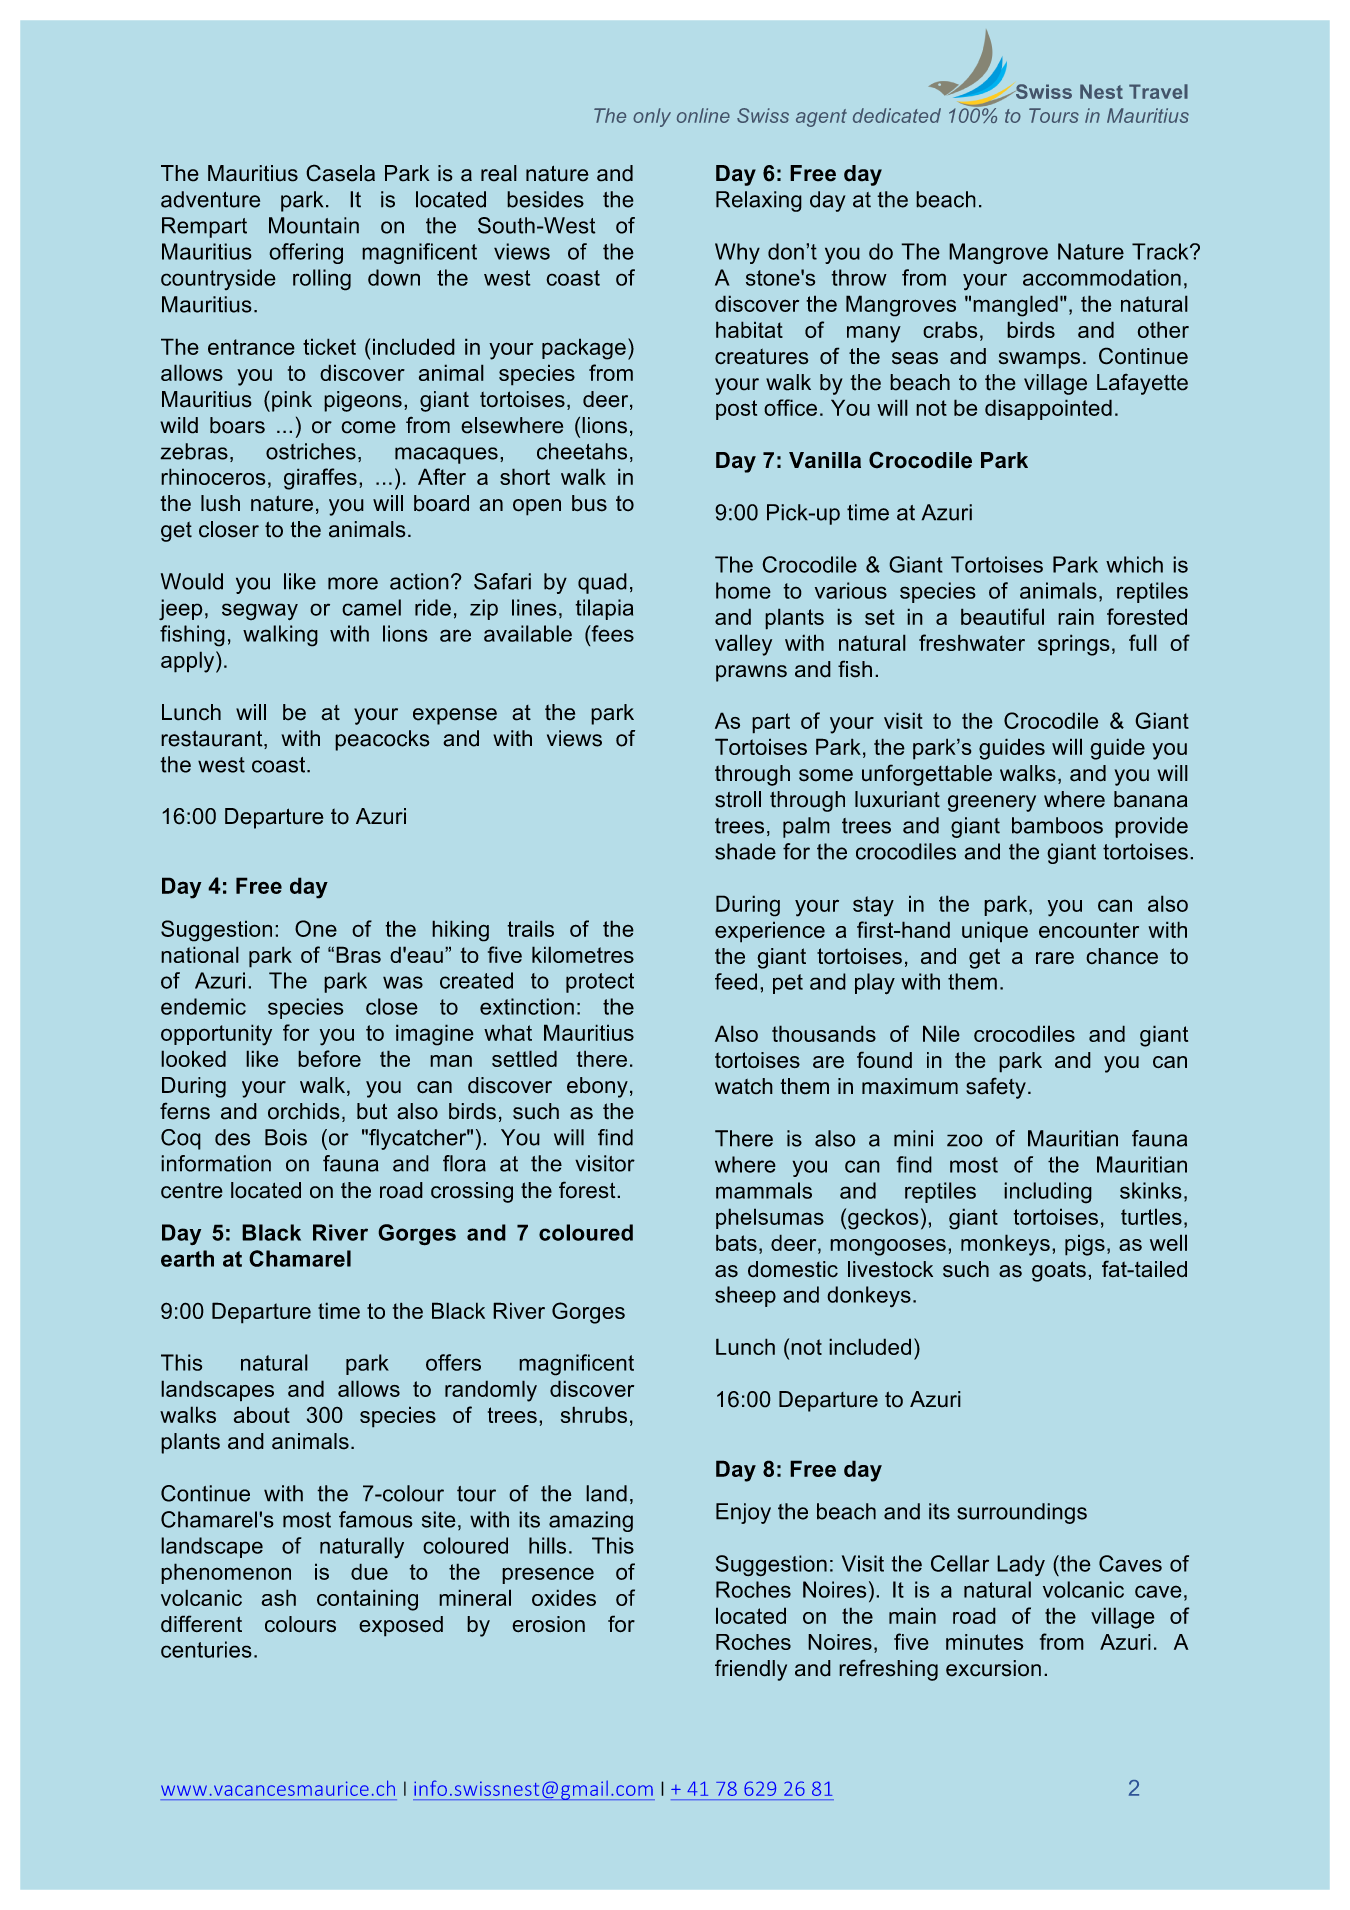 The width and height of the image is (1350, 1910). What do you see at coordinates (314, 225) in the image?
I see `Mountain` at bounding box center [314, 225].
